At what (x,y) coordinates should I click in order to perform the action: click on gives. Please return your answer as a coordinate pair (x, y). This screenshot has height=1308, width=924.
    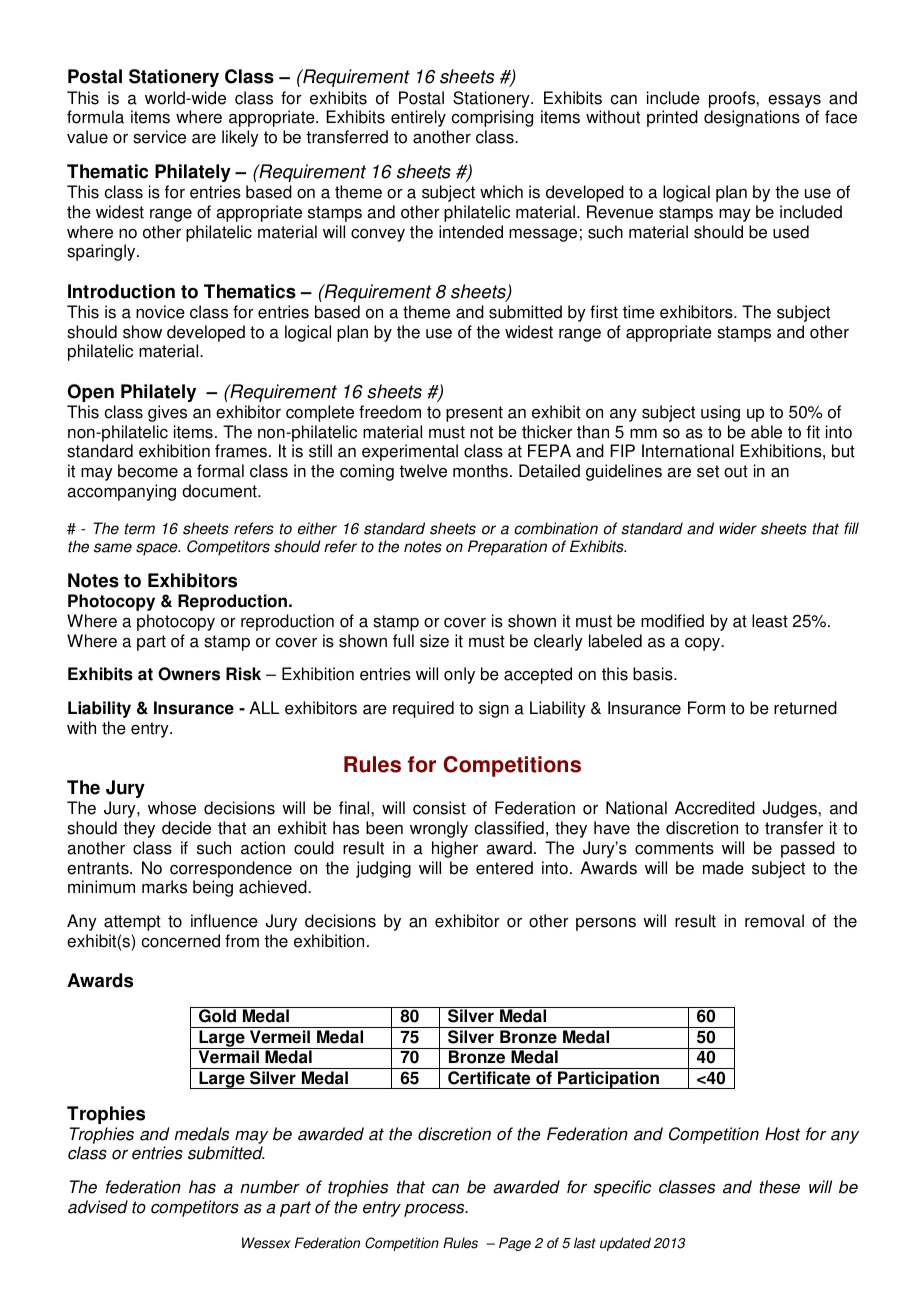
    Looking at the image, I should click on (167, 413).
